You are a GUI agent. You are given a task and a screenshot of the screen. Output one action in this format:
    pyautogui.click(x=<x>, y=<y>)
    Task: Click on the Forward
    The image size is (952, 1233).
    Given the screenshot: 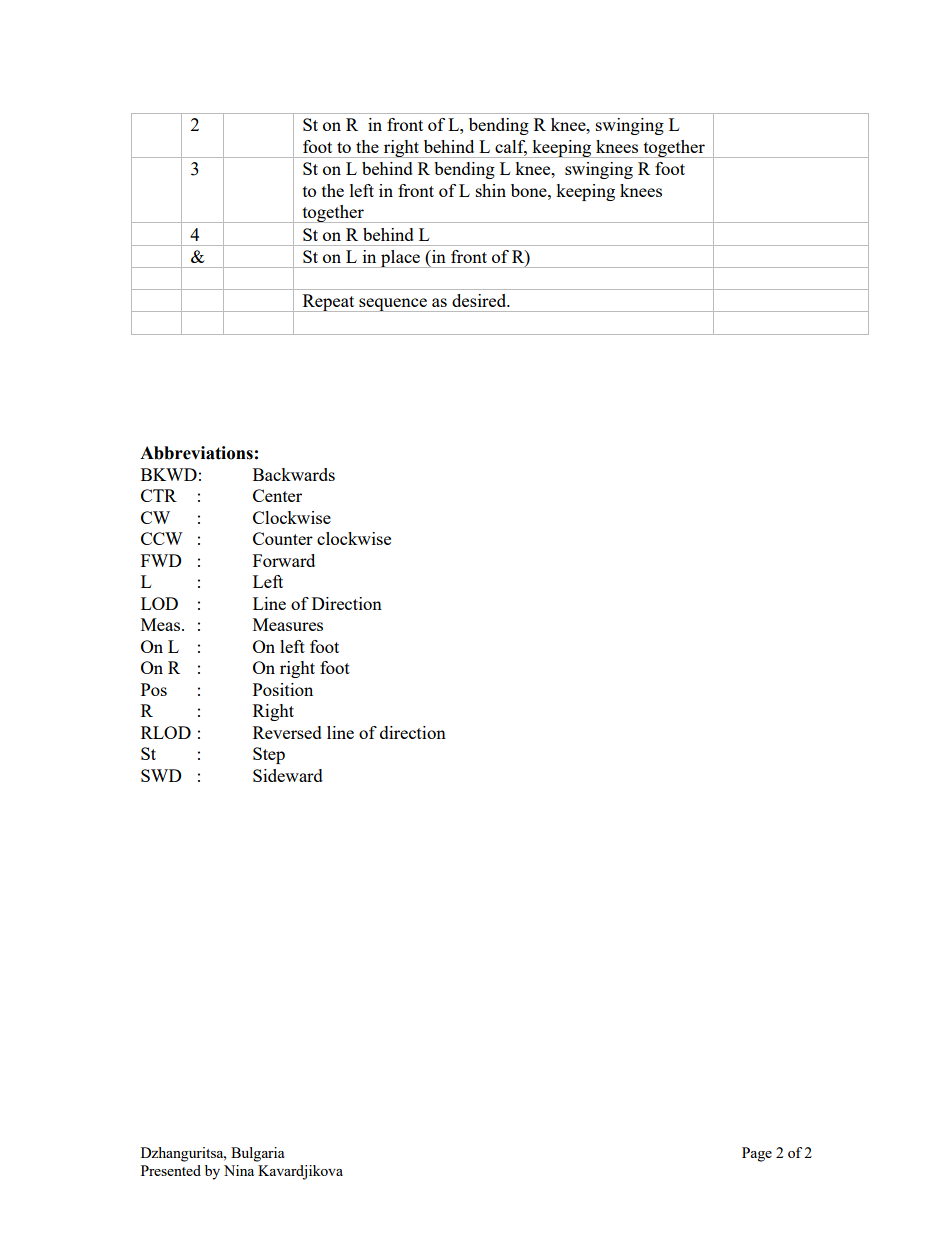 What is the action you would take?
    pyautogui.click(x=284, y=560)
